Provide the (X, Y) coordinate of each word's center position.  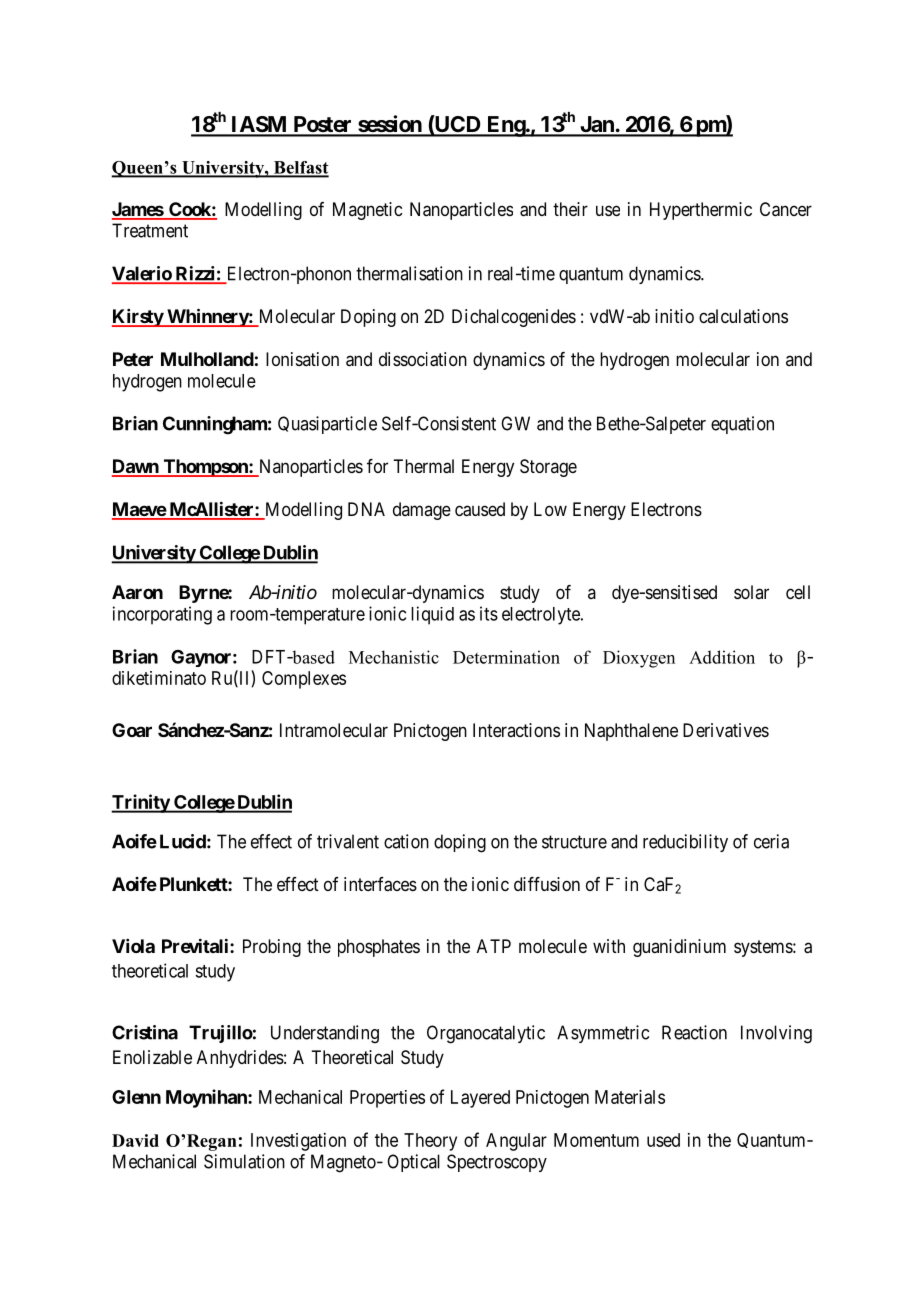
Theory (430, 1142)
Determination (506, 657)
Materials (630, 1097)
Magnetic (367, 211)
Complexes (304, 680)
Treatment (150, 230)
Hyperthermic (701, 211)
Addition (722, 657)
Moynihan (207, 1098)
